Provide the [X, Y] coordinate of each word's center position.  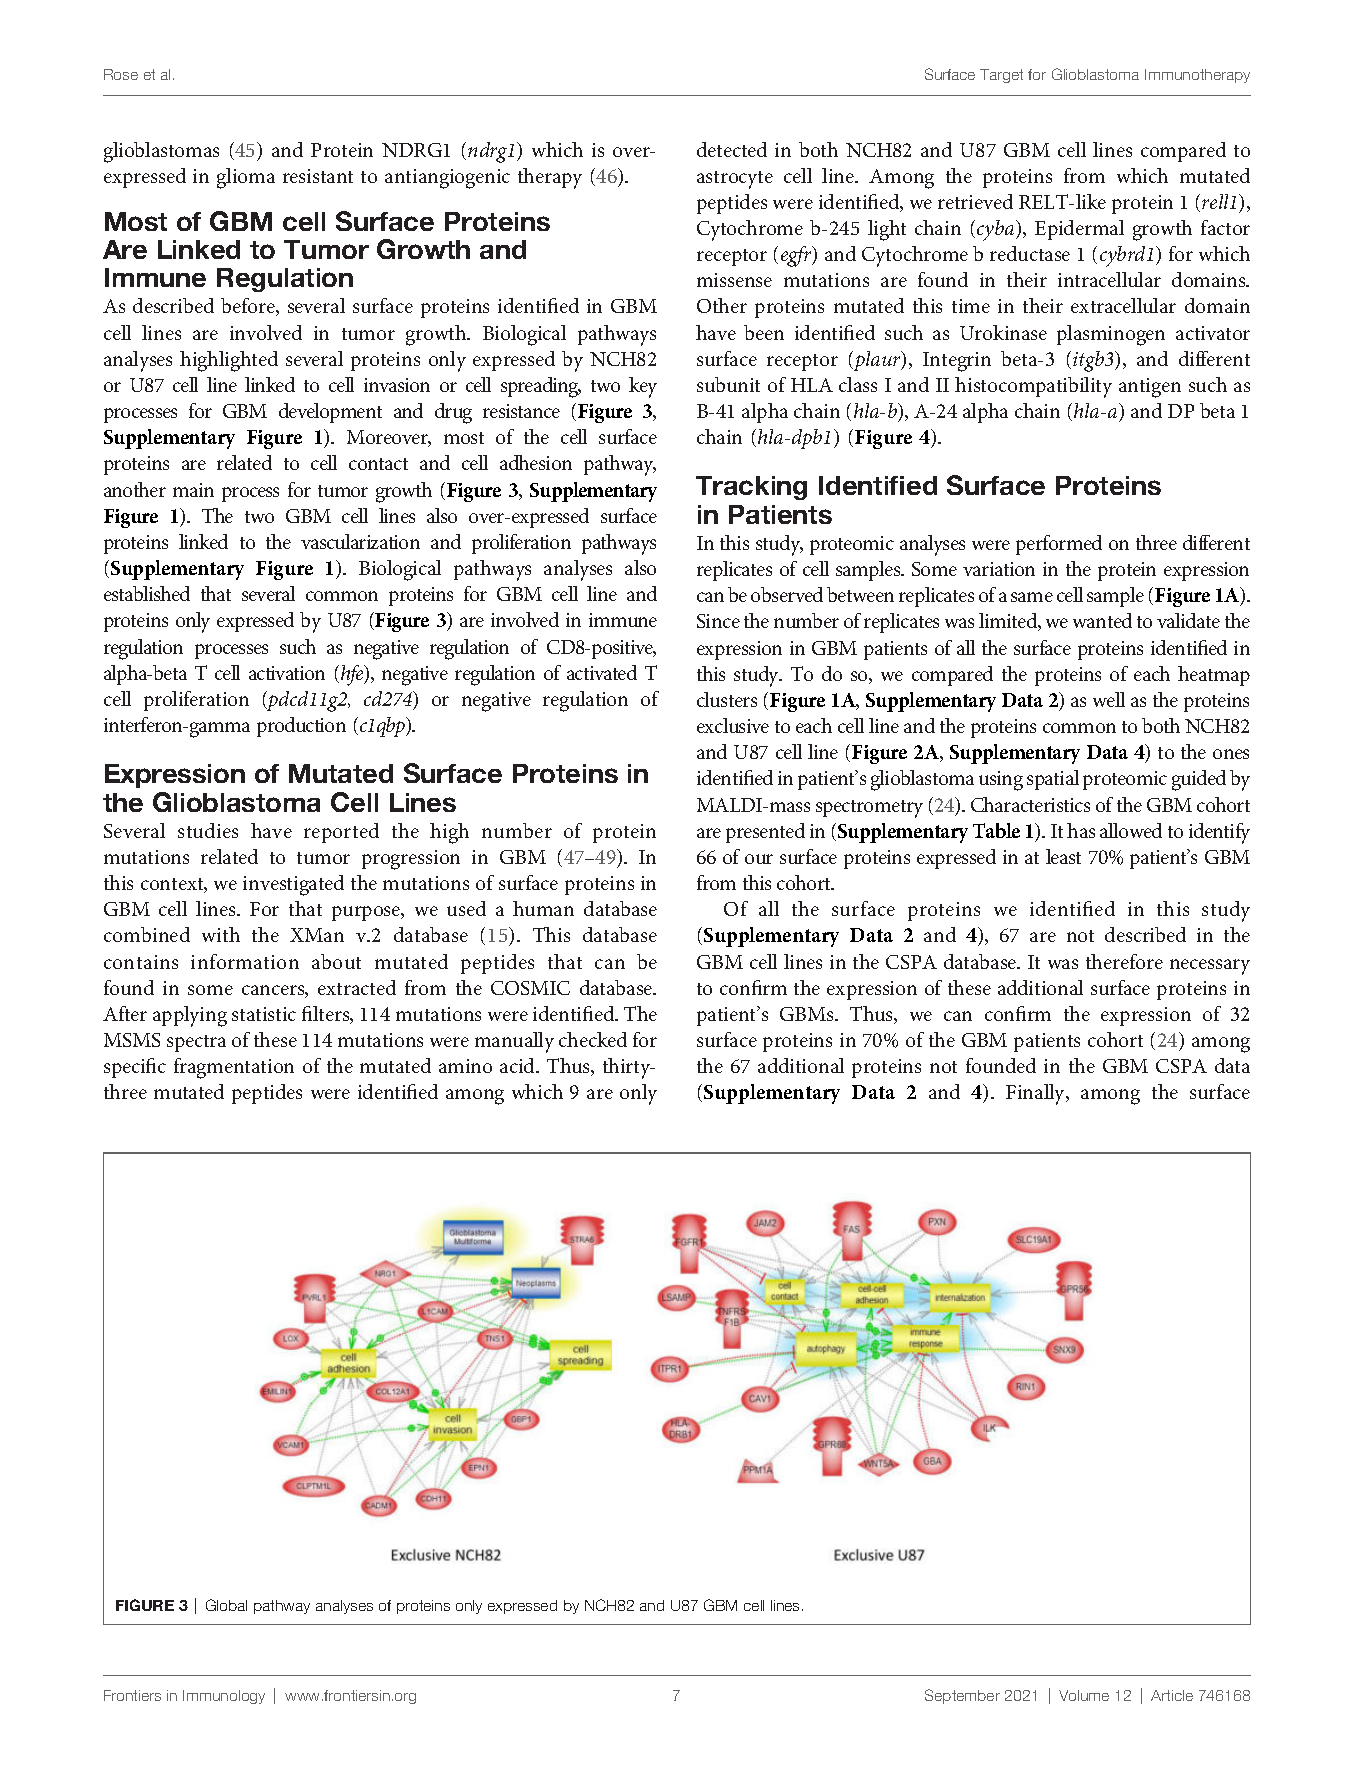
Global [226, 1605]
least [1063, 856]
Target [1001, 76]
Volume [1084, 1695]
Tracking [751, 488]
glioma [246, 178]
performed [1059, 545]
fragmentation [234, 1068]
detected [732, 149]
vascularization [360, 541]
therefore [1124, 961]
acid [519, 1065]
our [759, 859]
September [962, 1696]
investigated [293, 885]
